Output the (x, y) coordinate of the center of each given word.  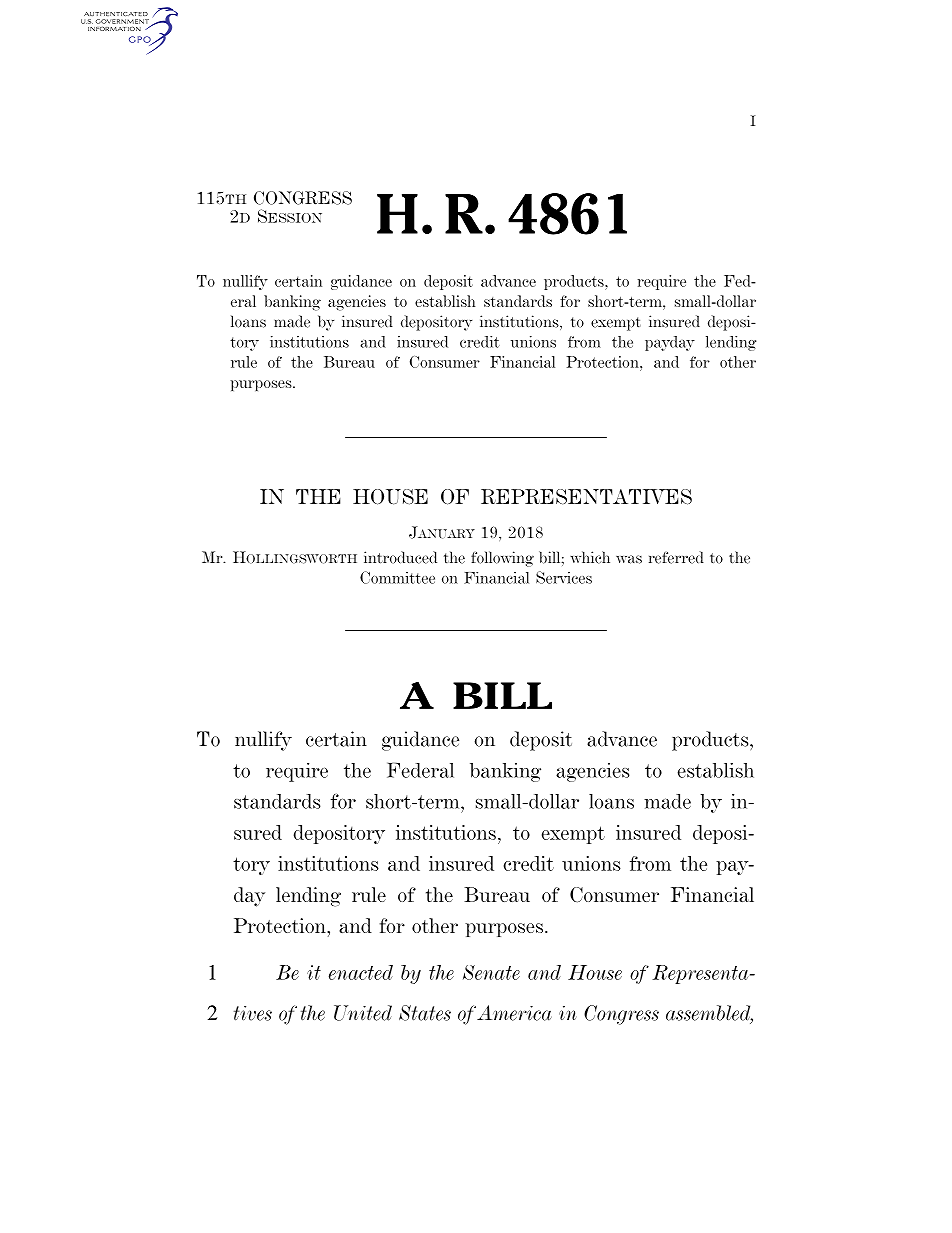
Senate (491, 972)
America (514, 1013)
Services (564, 577)
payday (670, 343)
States (425, 1013)
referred (676, 557)
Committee (397, 577)
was (629, 559)
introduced (400, 557)
